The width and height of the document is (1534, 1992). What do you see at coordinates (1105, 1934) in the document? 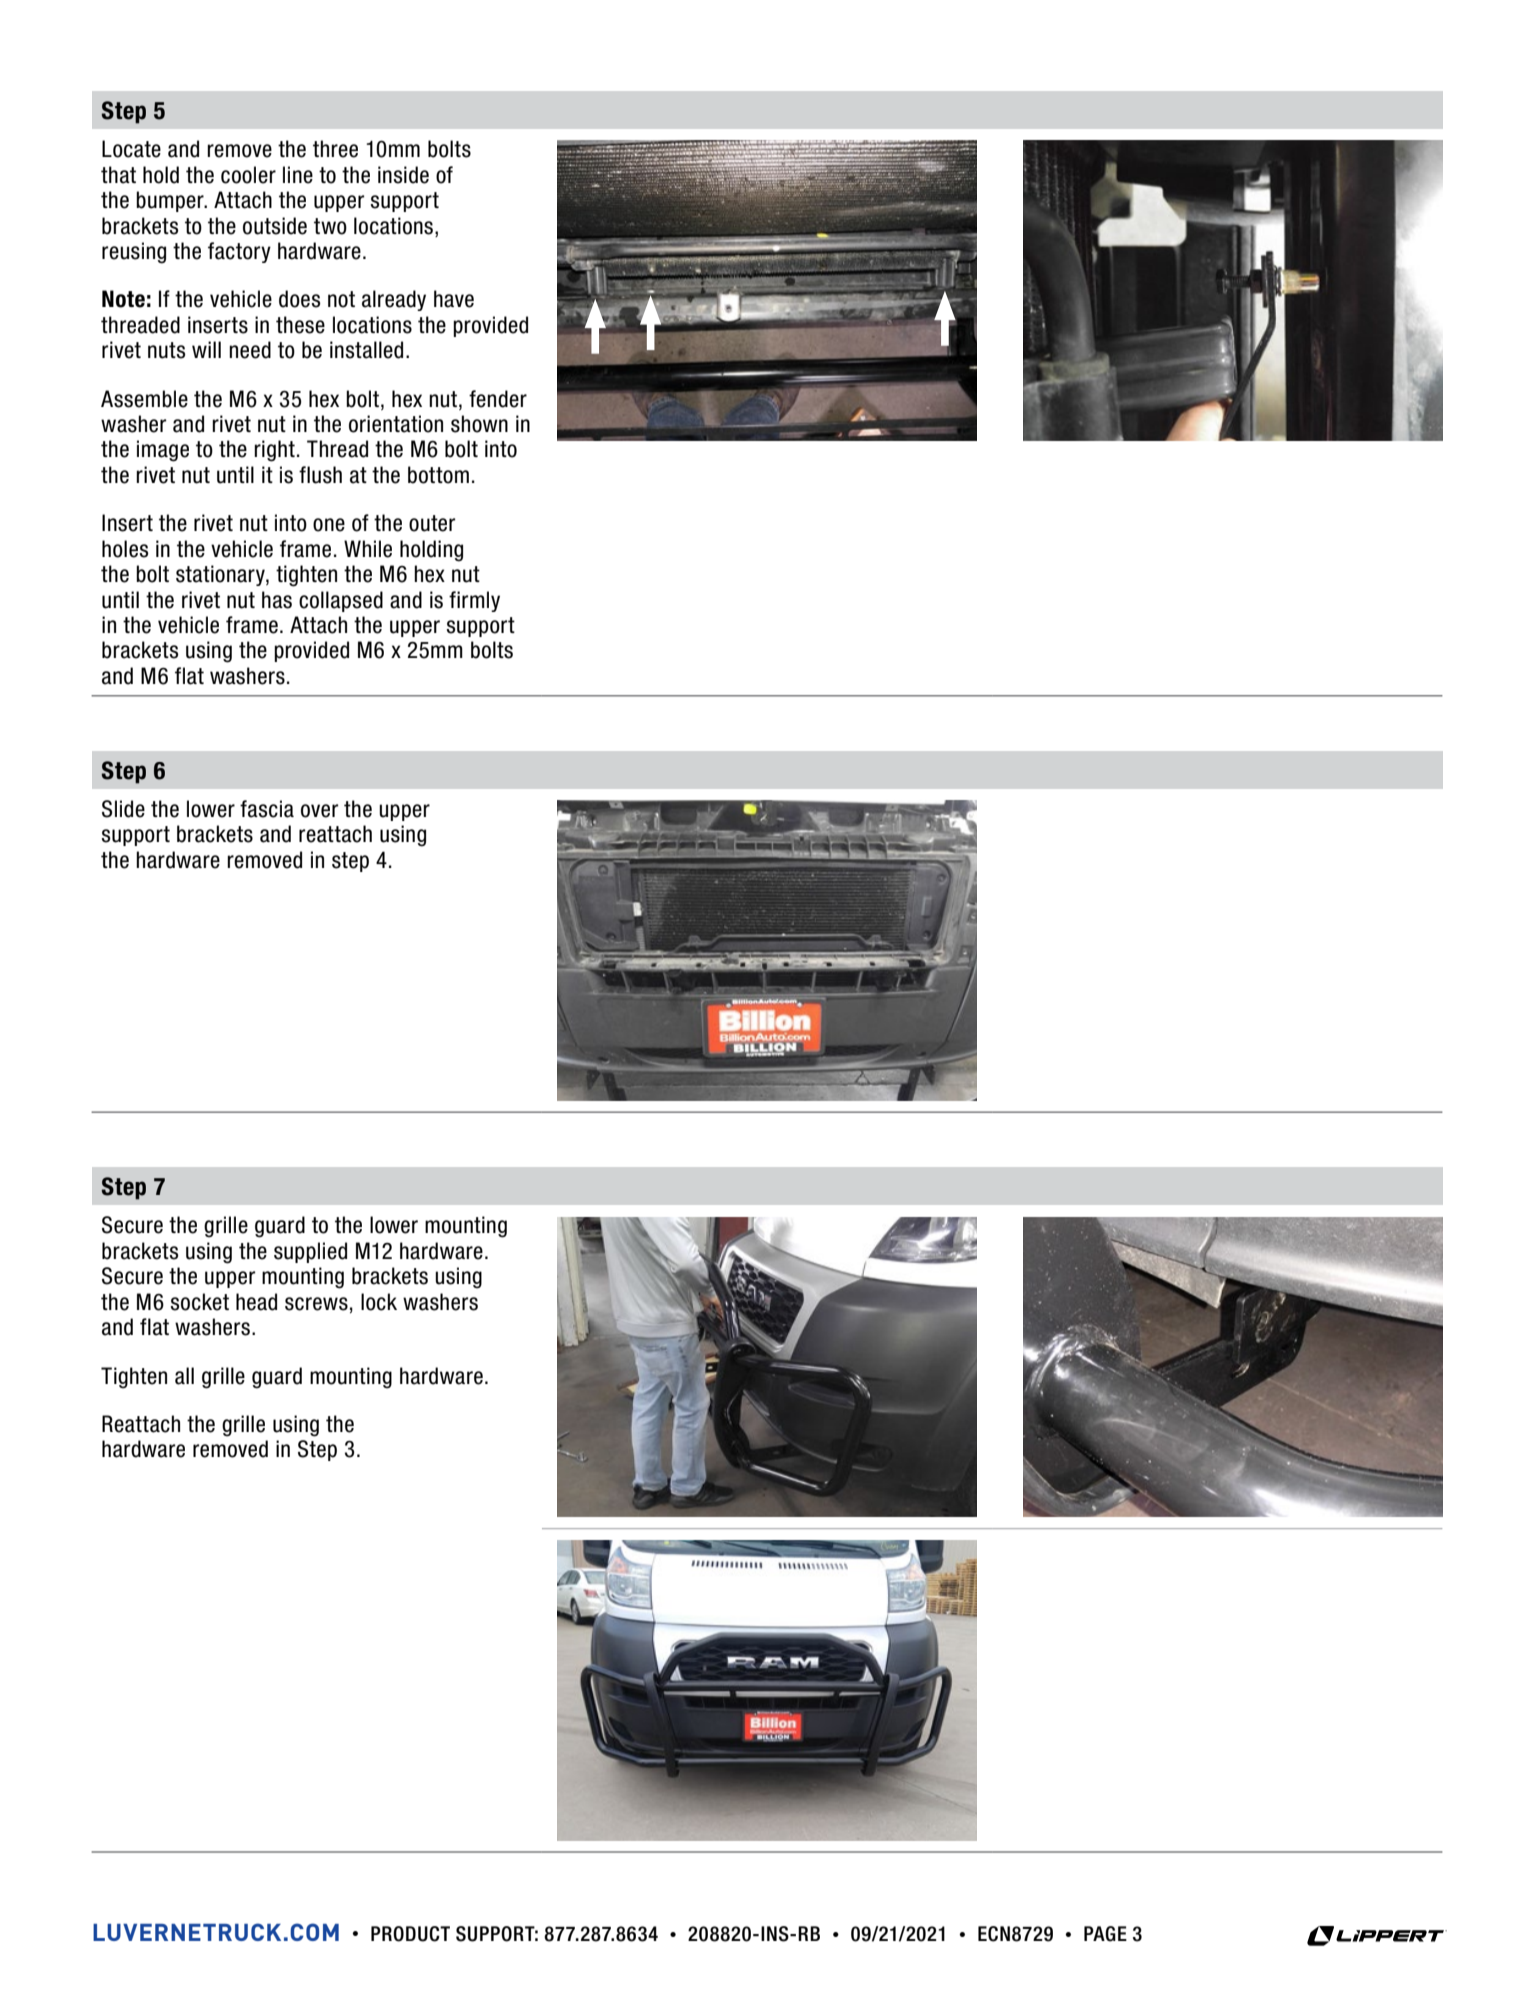
I see `PAGE` at bounding box center [1105, 1934].
